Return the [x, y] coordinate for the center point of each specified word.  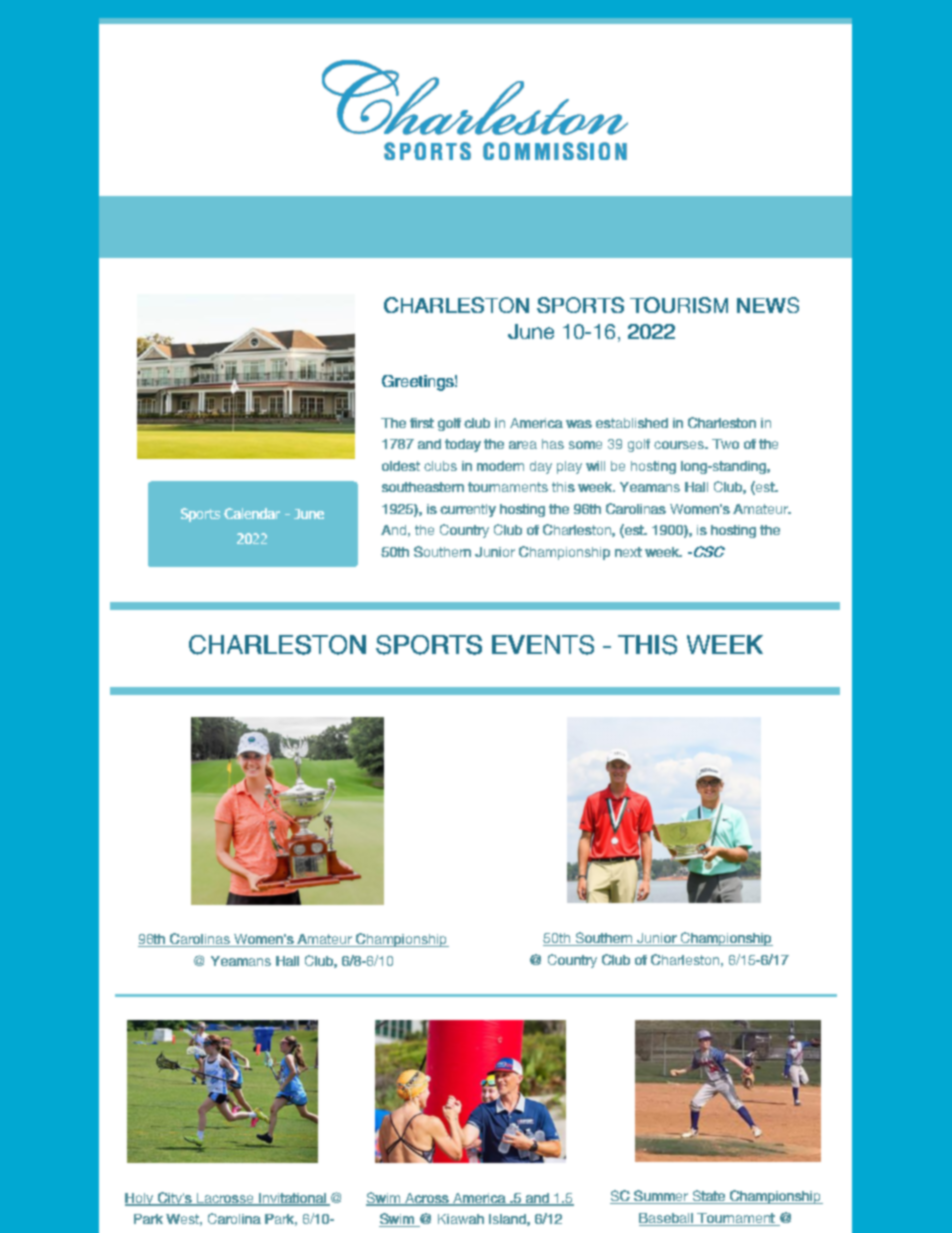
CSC [708, 551]
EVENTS [543, 645]
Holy [140, 1199]
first [422, 423]
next [628, 552]
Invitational [292, 1199]
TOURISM [679, 305]
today [463, 445]
